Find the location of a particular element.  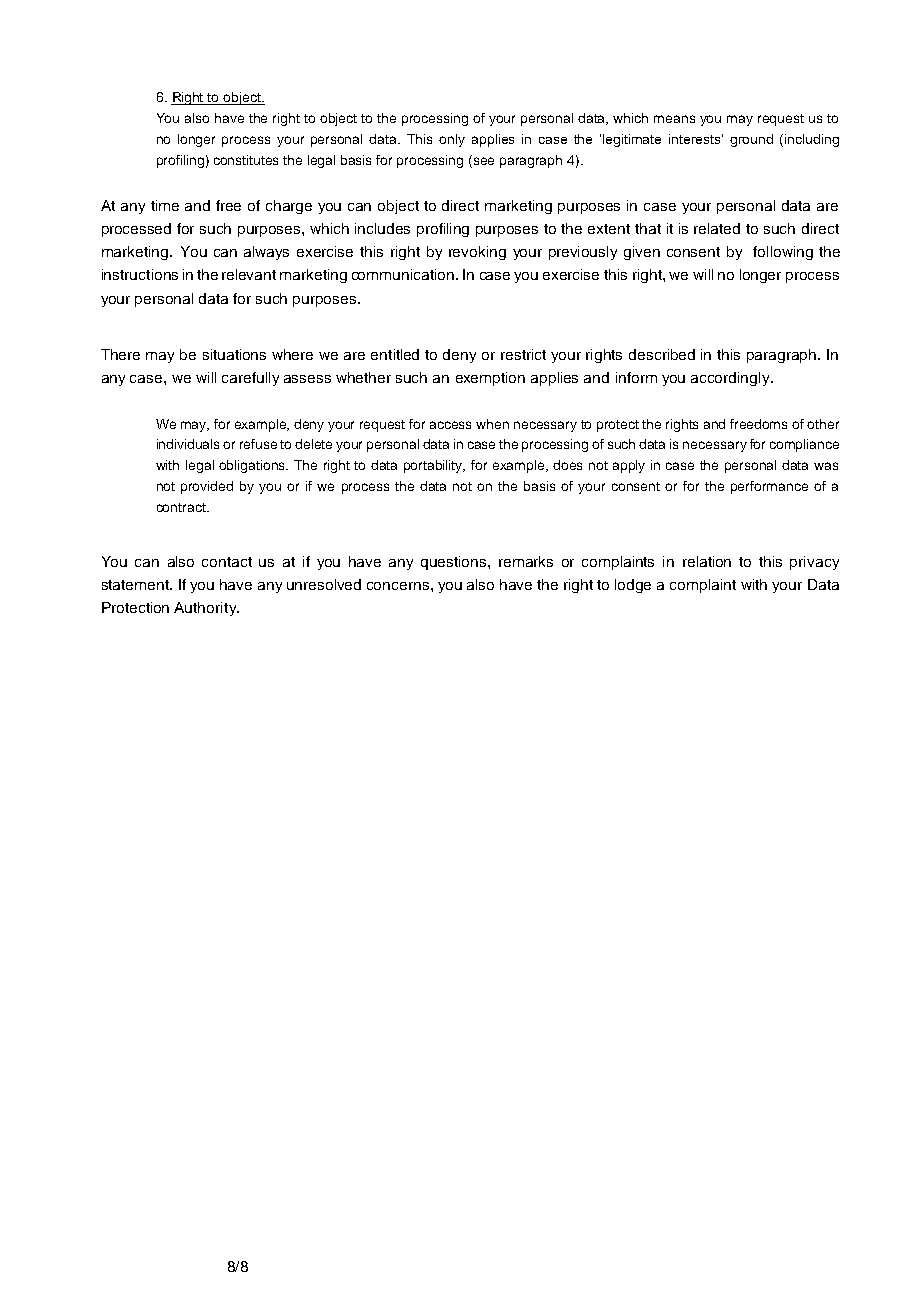

described is located at coordinates (662, 354).
